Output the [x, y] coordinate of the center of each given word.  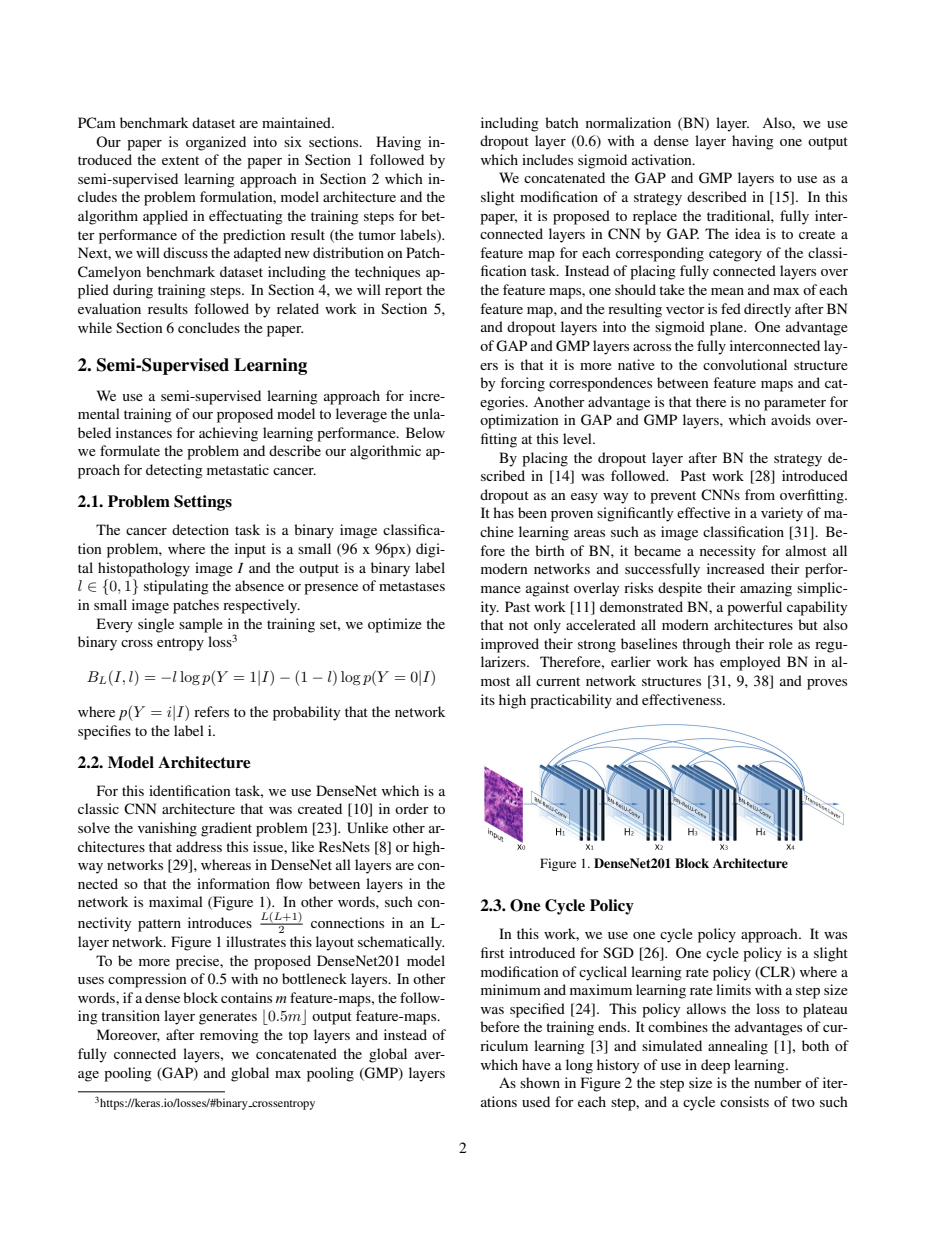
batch [562, 122]
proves [827, 684]
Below [425, 432]
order [412, 808]
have [536, 1064]
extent [180, 160]
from [760, 494]
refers [211, 711]
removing [229, 1036]
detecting [174, 471]
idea [748, 233]
